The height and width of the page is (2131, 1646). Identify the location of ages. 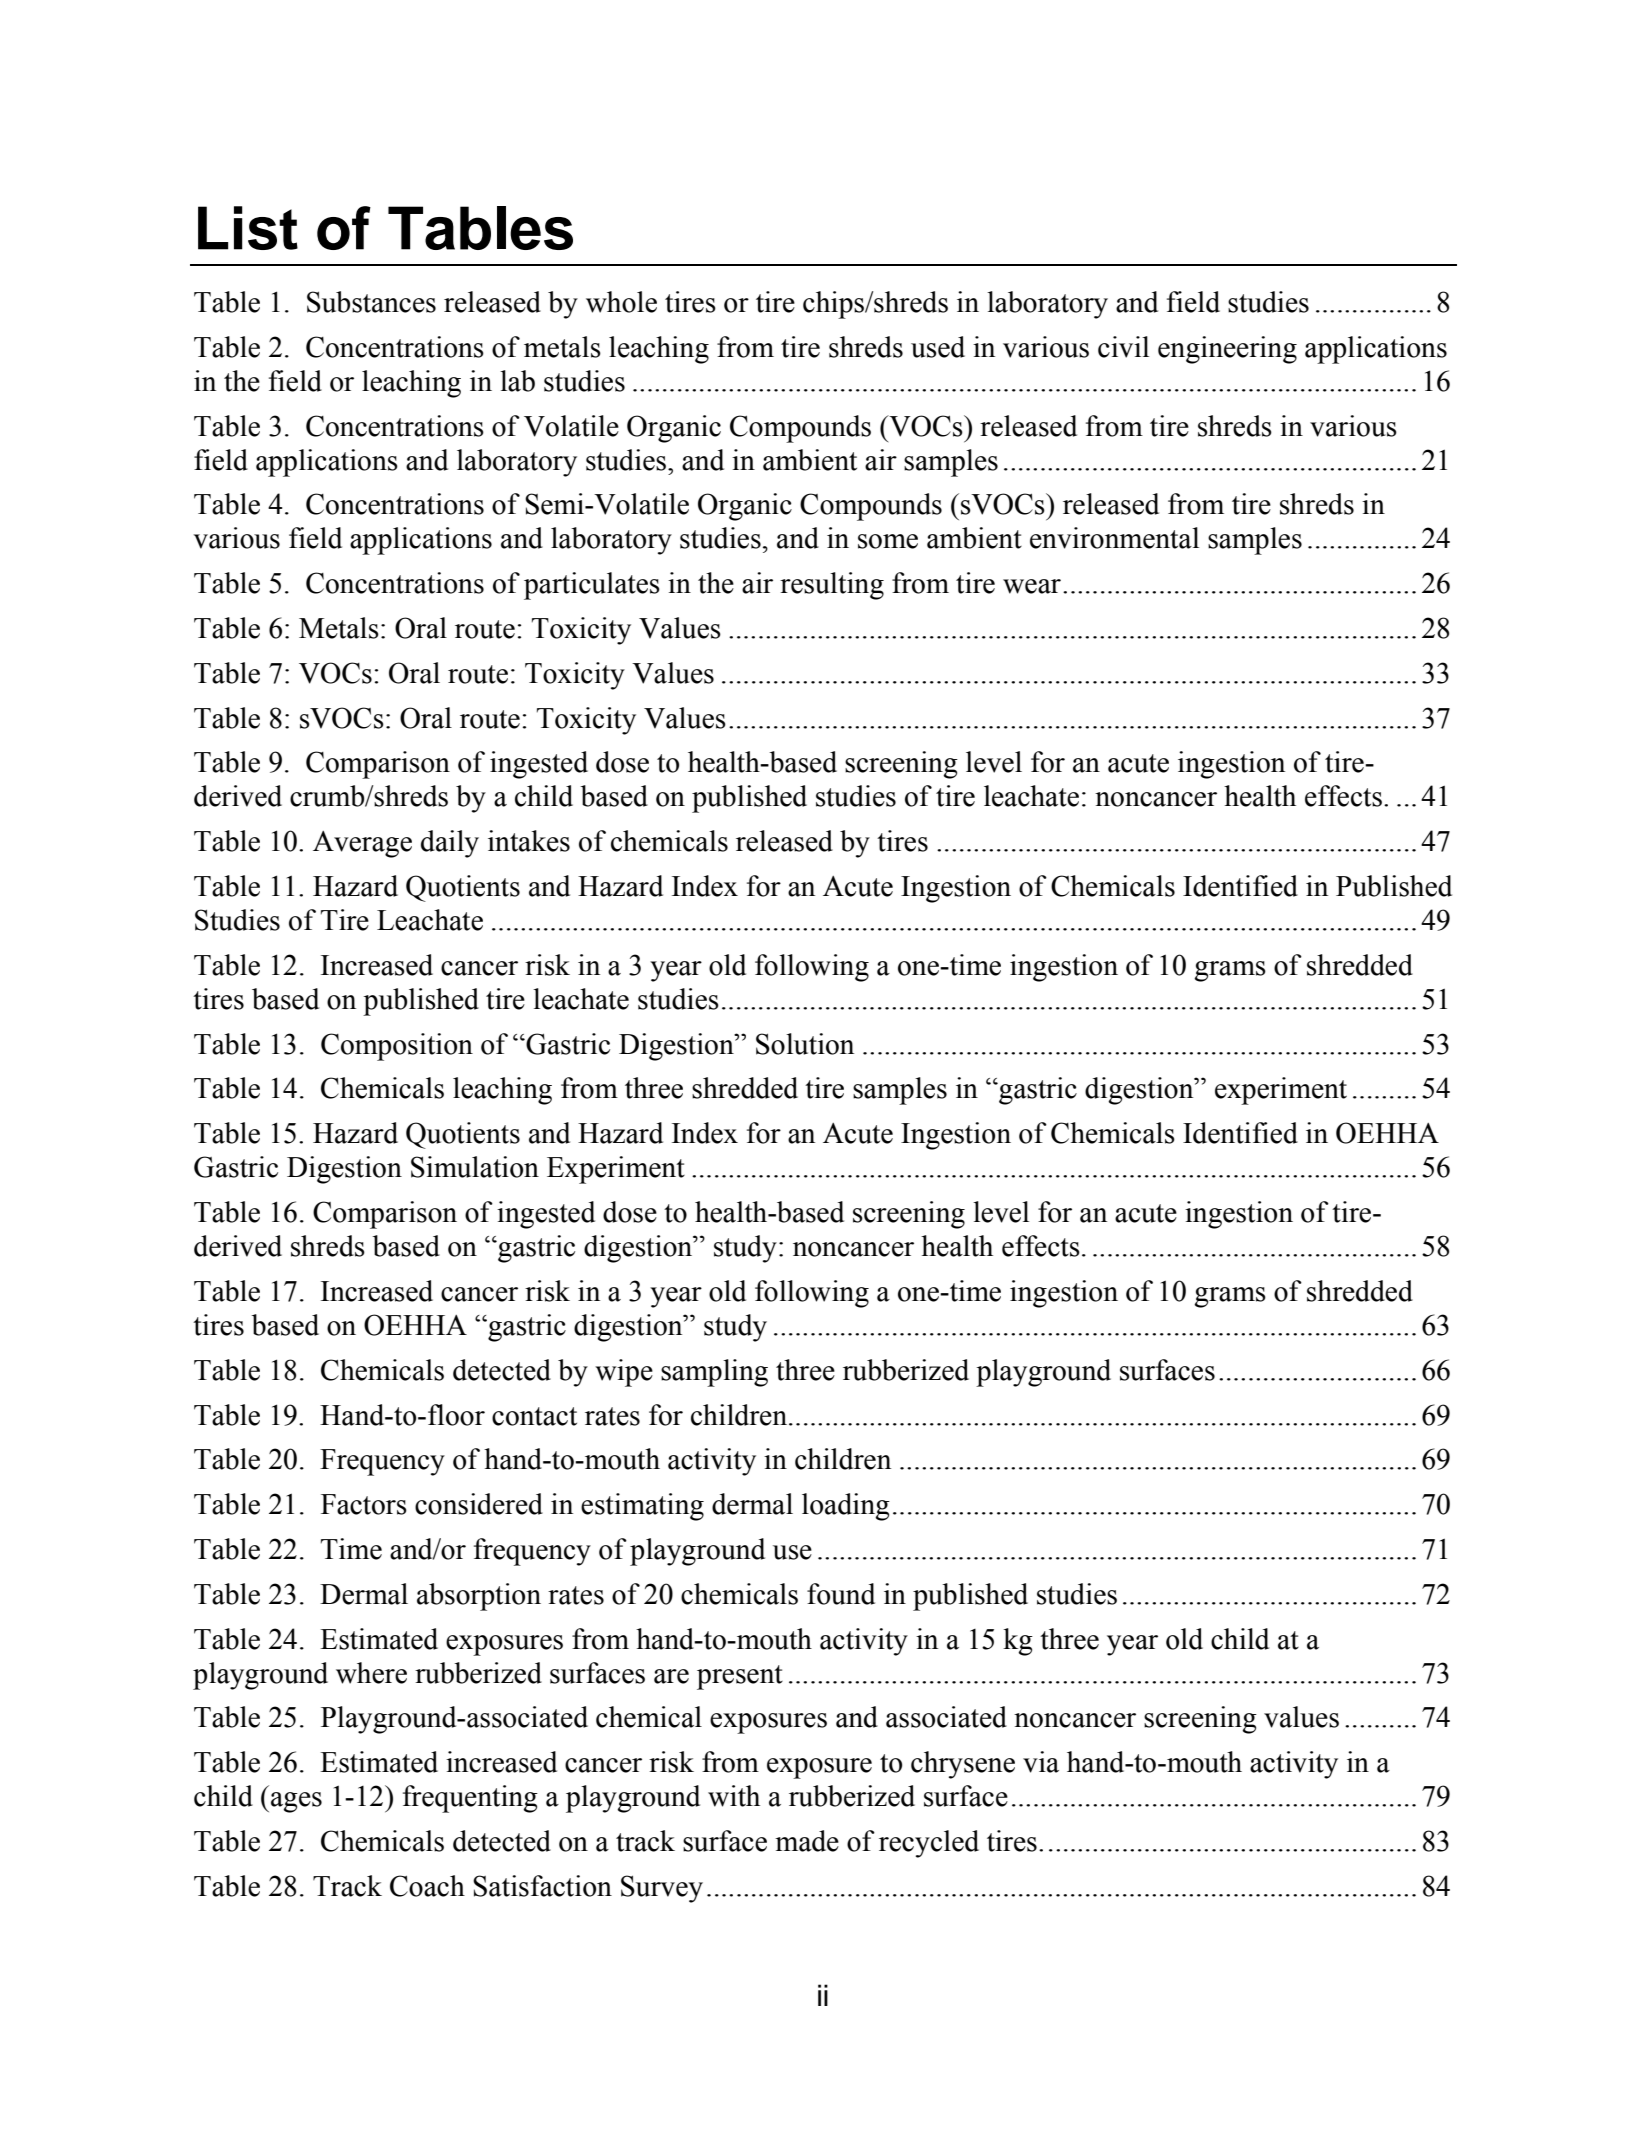
(296, 1802).
